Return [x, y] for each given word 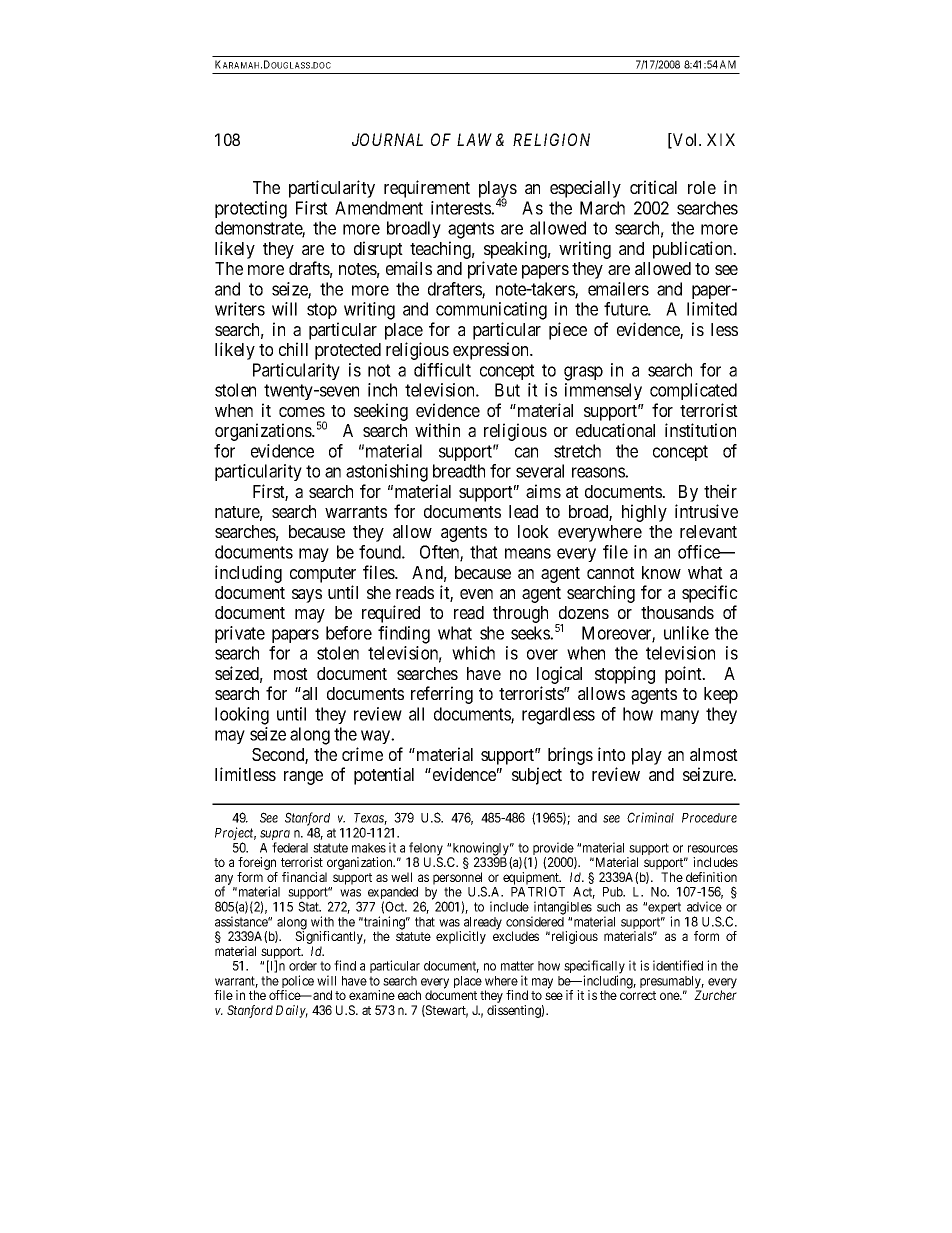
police [296, 983]
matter [517, 966]
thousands [677, 612]
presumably [672, 983]
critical [653, 187]
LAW [474, 139]
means [528, 553]
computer [323, 575]
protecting [251, 210]
